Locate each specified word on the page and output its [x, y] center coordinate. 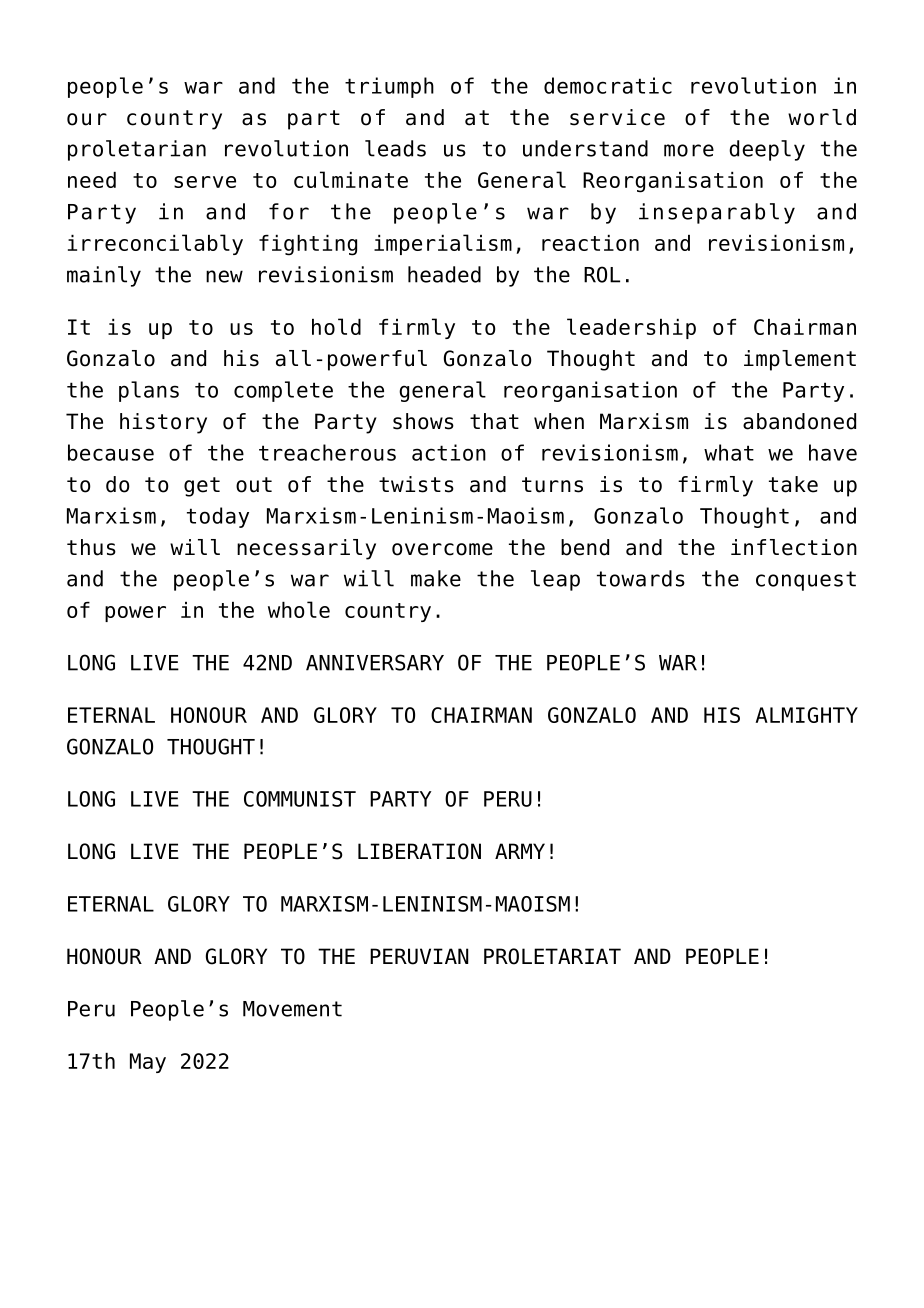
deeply [767, 150]
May [148, 1063]
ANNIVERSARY [375, 662]
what [729, 452]
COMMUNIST [300, 799]
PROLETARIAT [552, 956]
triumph [389, 87]
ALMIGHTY [806, 715]
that [494, 421]
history [163, 423]
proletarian [137, 150]
